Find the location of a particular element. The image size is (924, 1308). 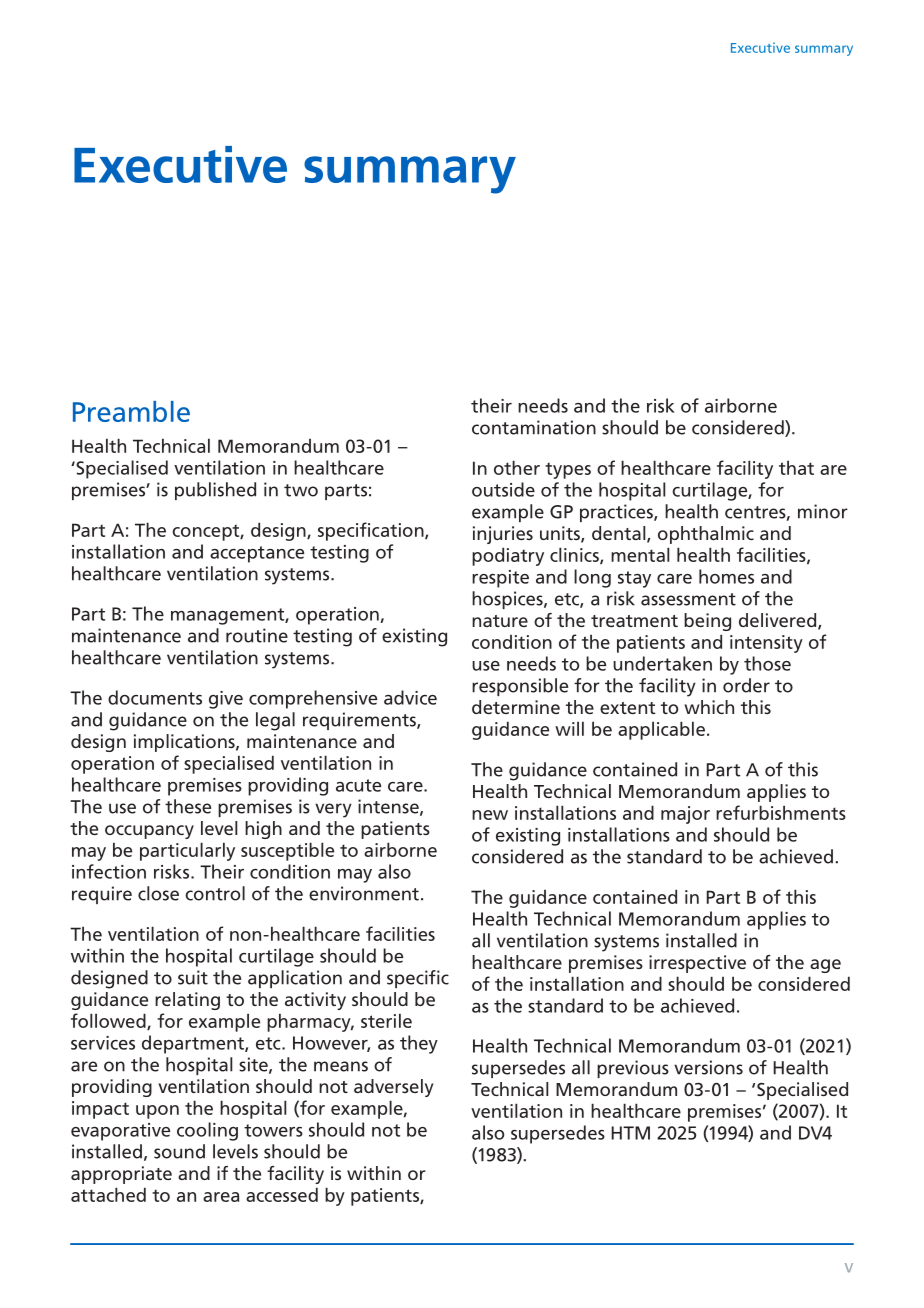

new is located at coordinates (490, 815).
